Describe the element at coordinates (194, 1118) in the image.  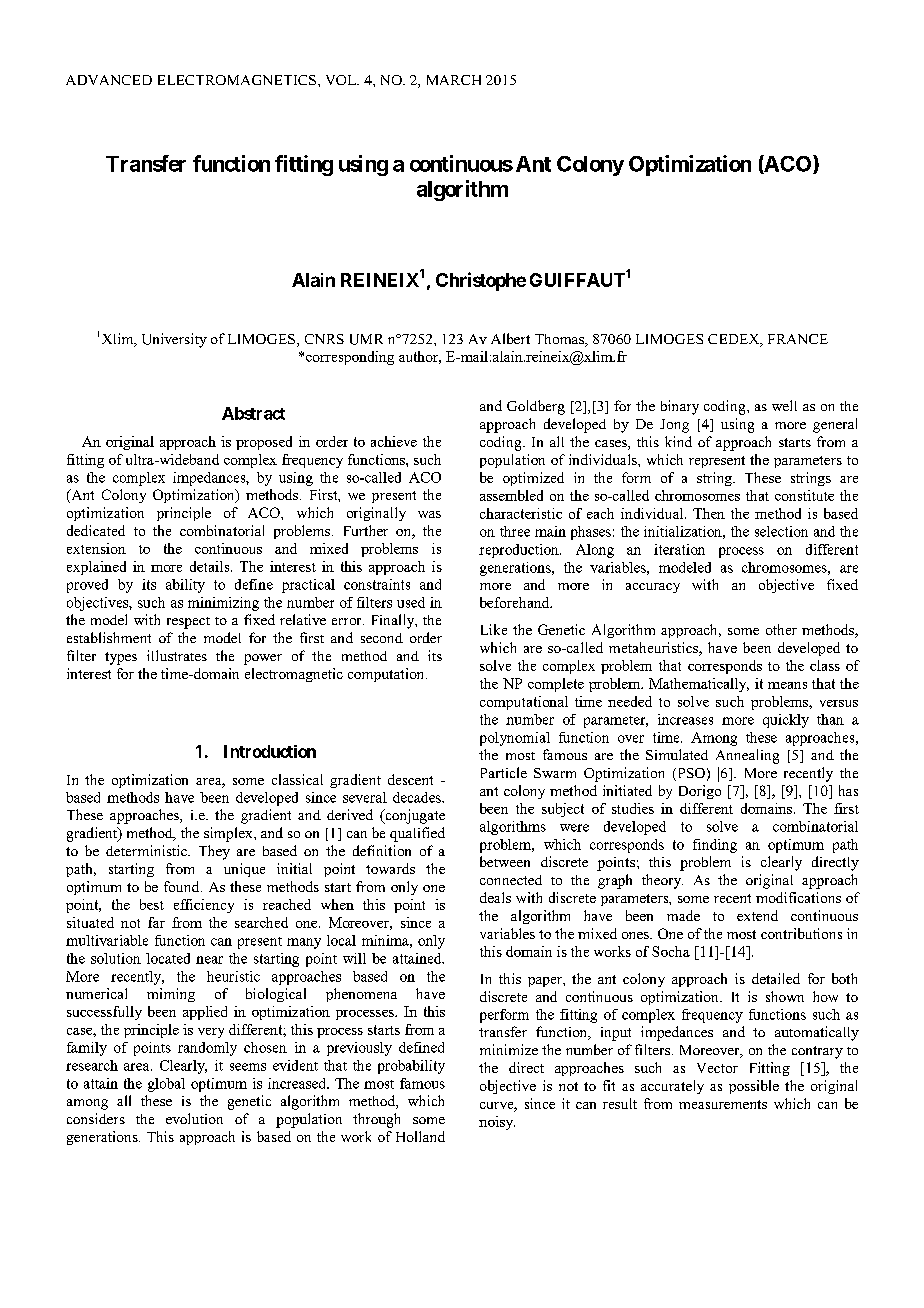
I see `evolution` at that location.
